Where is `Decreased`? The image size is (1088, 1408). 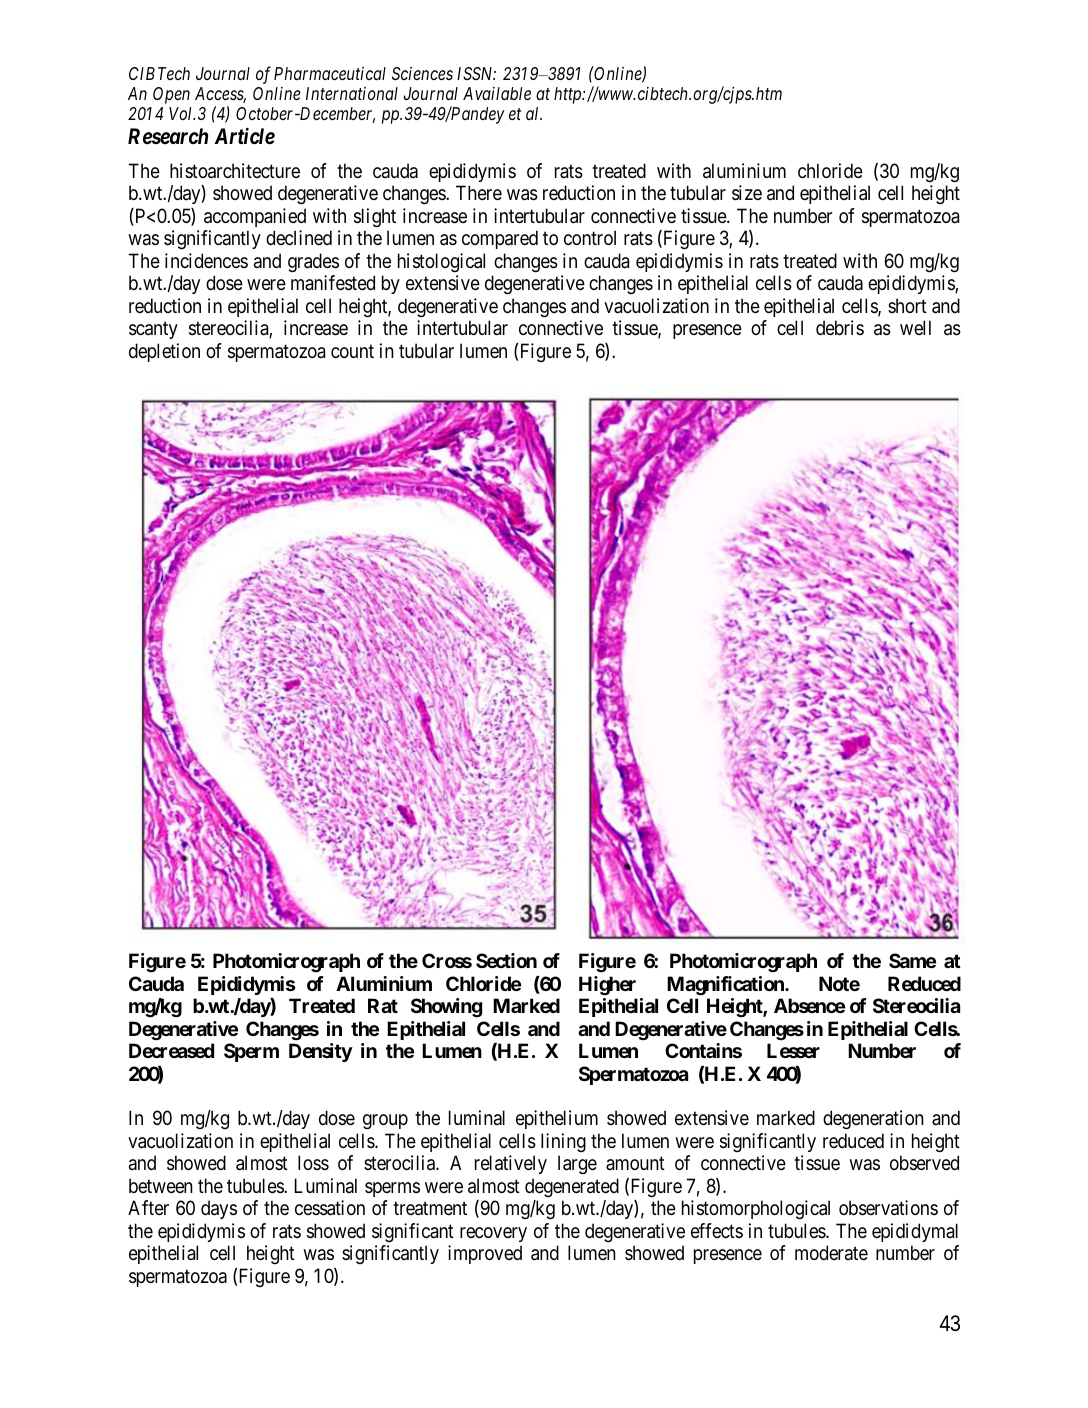 Decreased is located at coordinates (171, 1050).
